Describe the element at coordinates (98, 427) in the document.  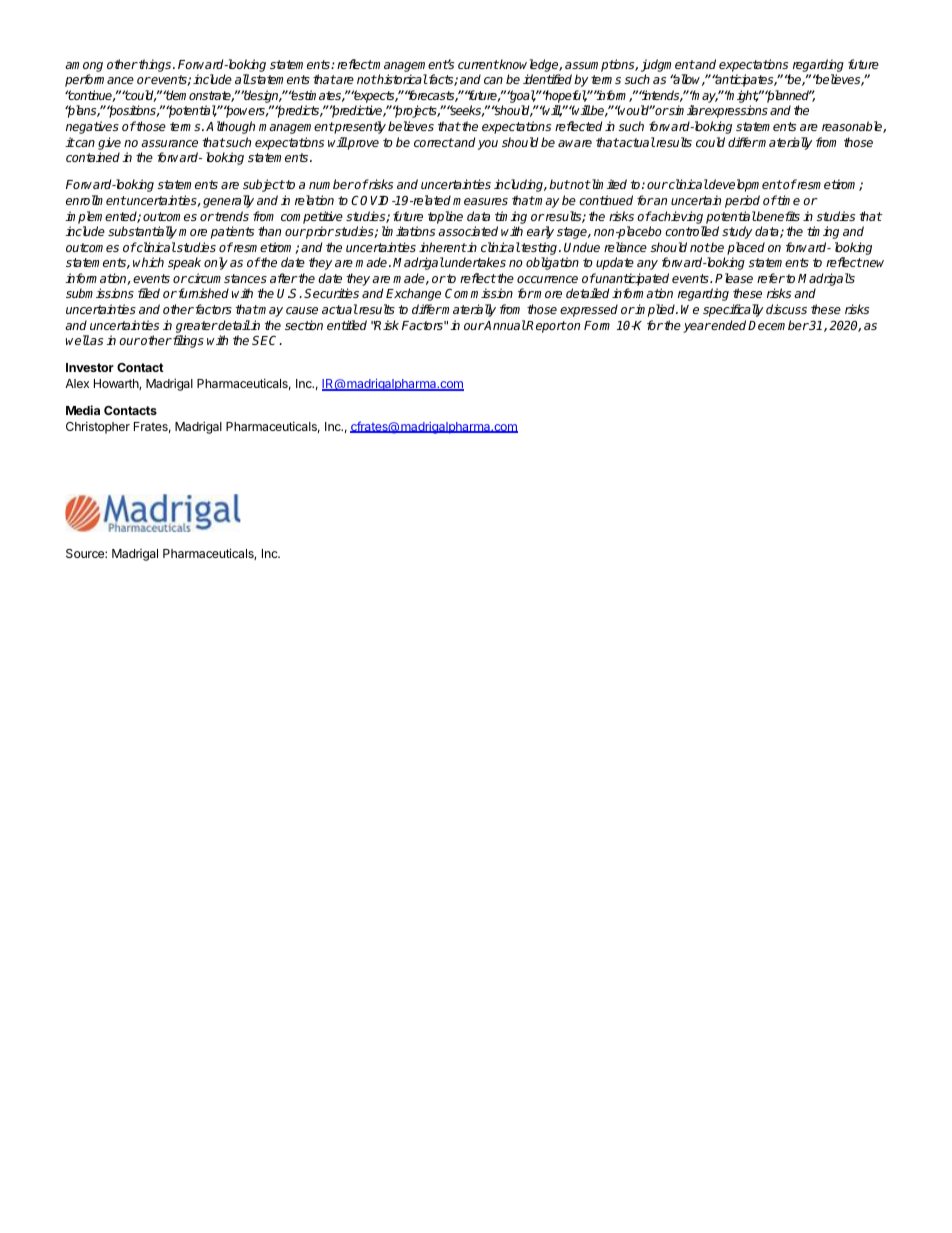
I see `Christopher` at that location.
